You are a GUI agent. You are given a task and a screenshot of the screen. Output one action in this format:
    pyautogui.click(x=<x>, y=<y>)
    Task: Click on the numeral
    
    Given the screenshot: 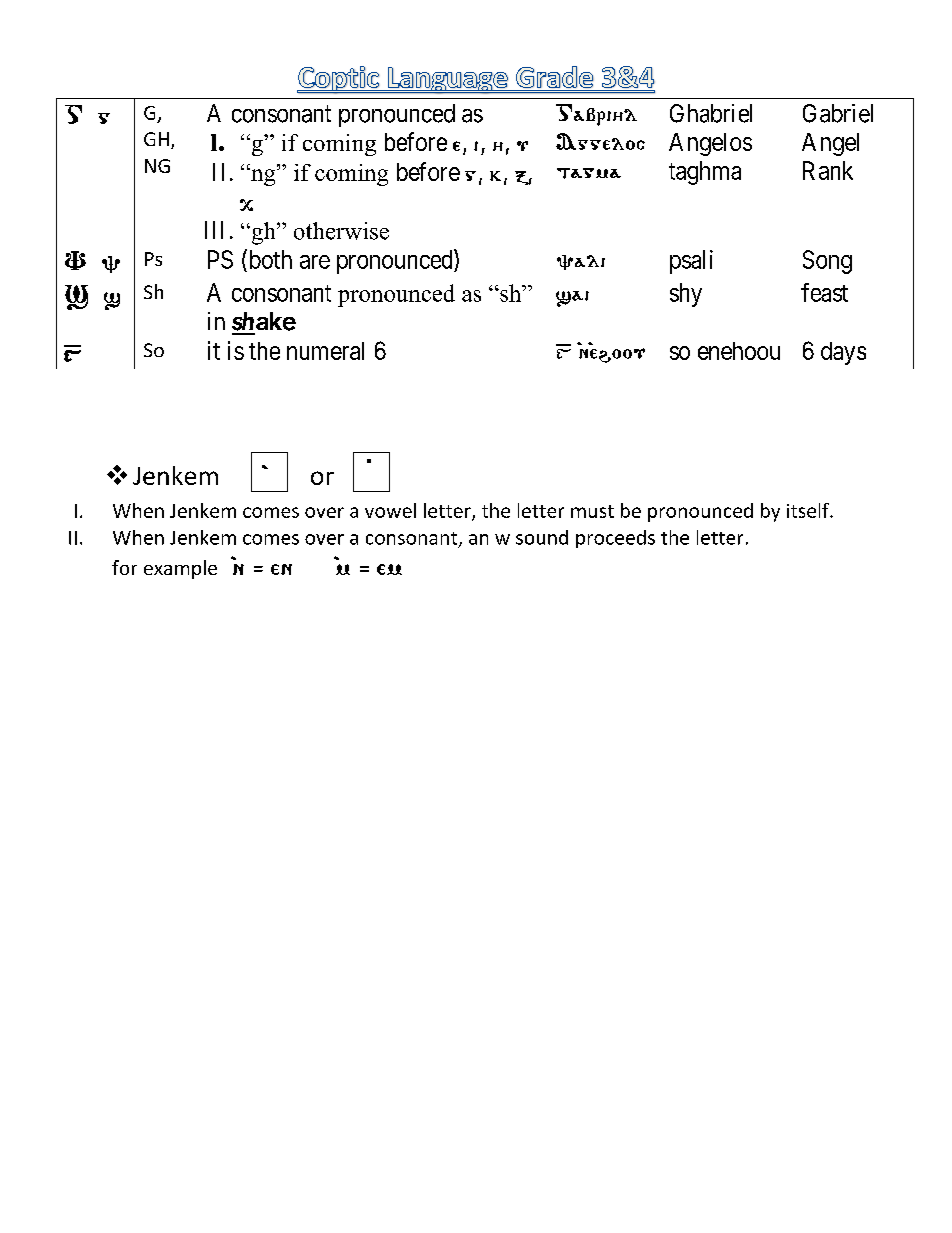 What is the action you would take?
    pyautogui.click(x=325, y=351)
